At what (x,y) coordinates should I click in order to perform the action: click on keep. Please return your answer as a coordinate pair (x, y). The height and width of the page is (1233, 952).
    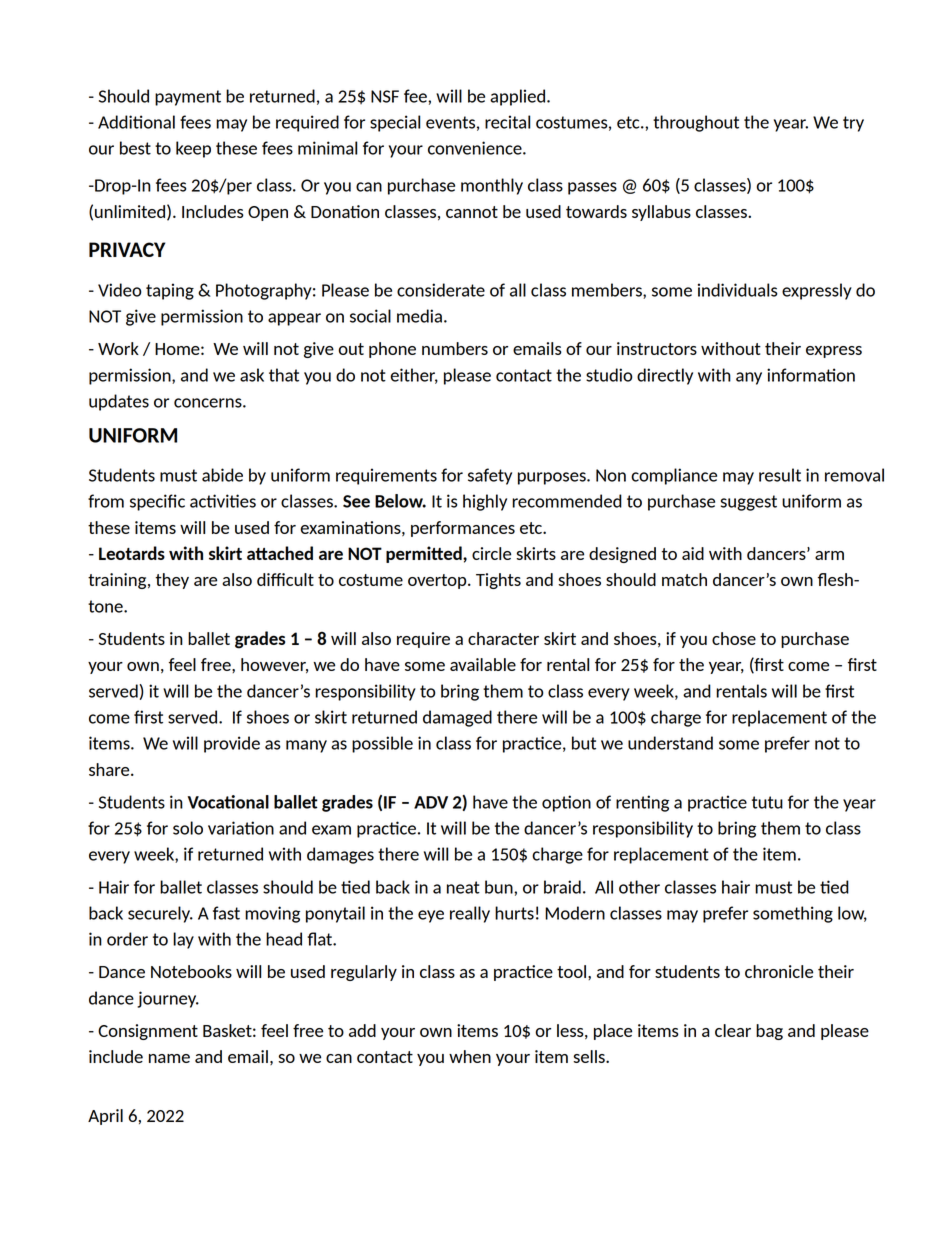
    Looking at the image, I should click on (193, 149).
